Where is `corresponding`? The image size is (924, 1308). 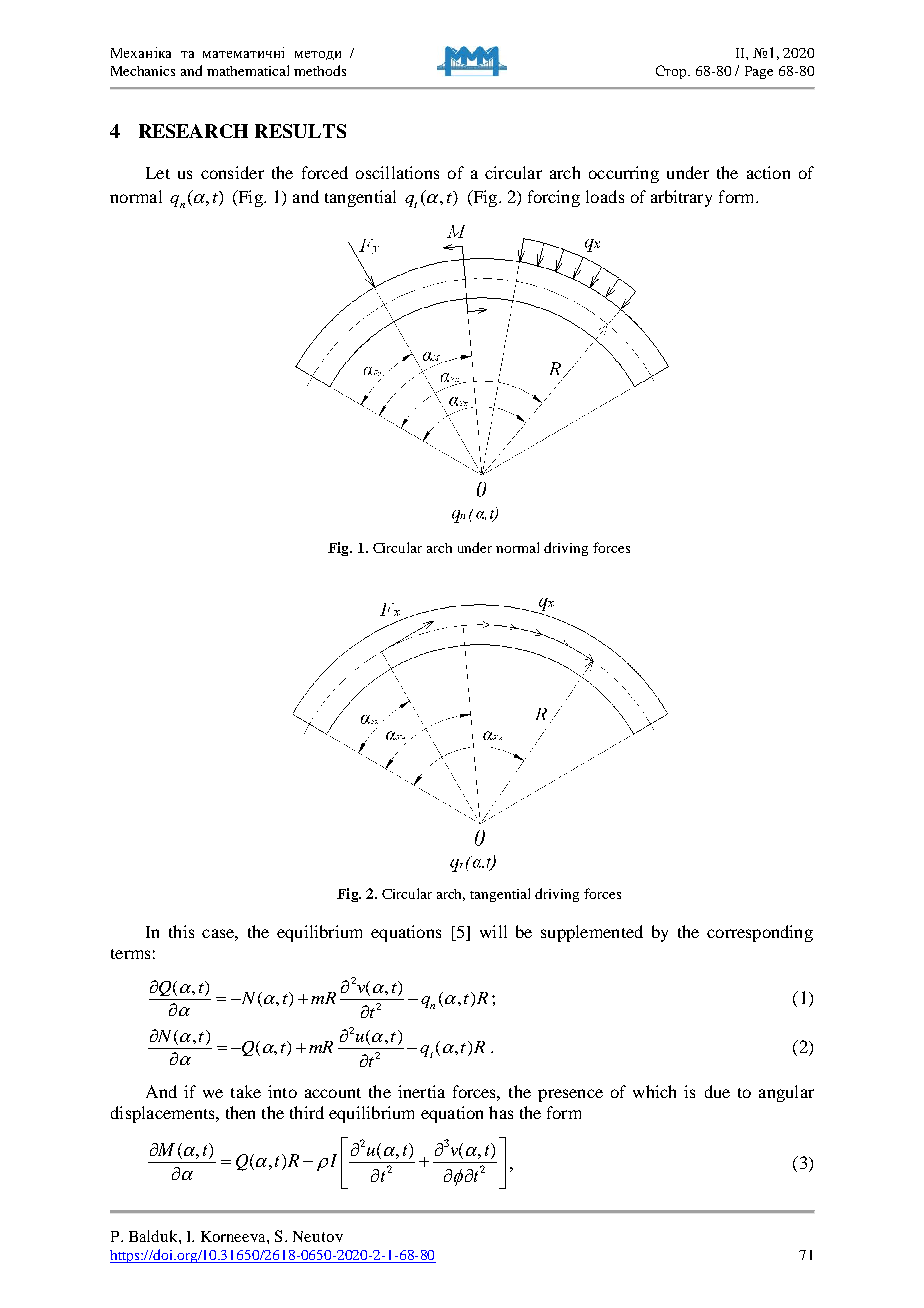 corresponding is located at coordinates (760, 933).
